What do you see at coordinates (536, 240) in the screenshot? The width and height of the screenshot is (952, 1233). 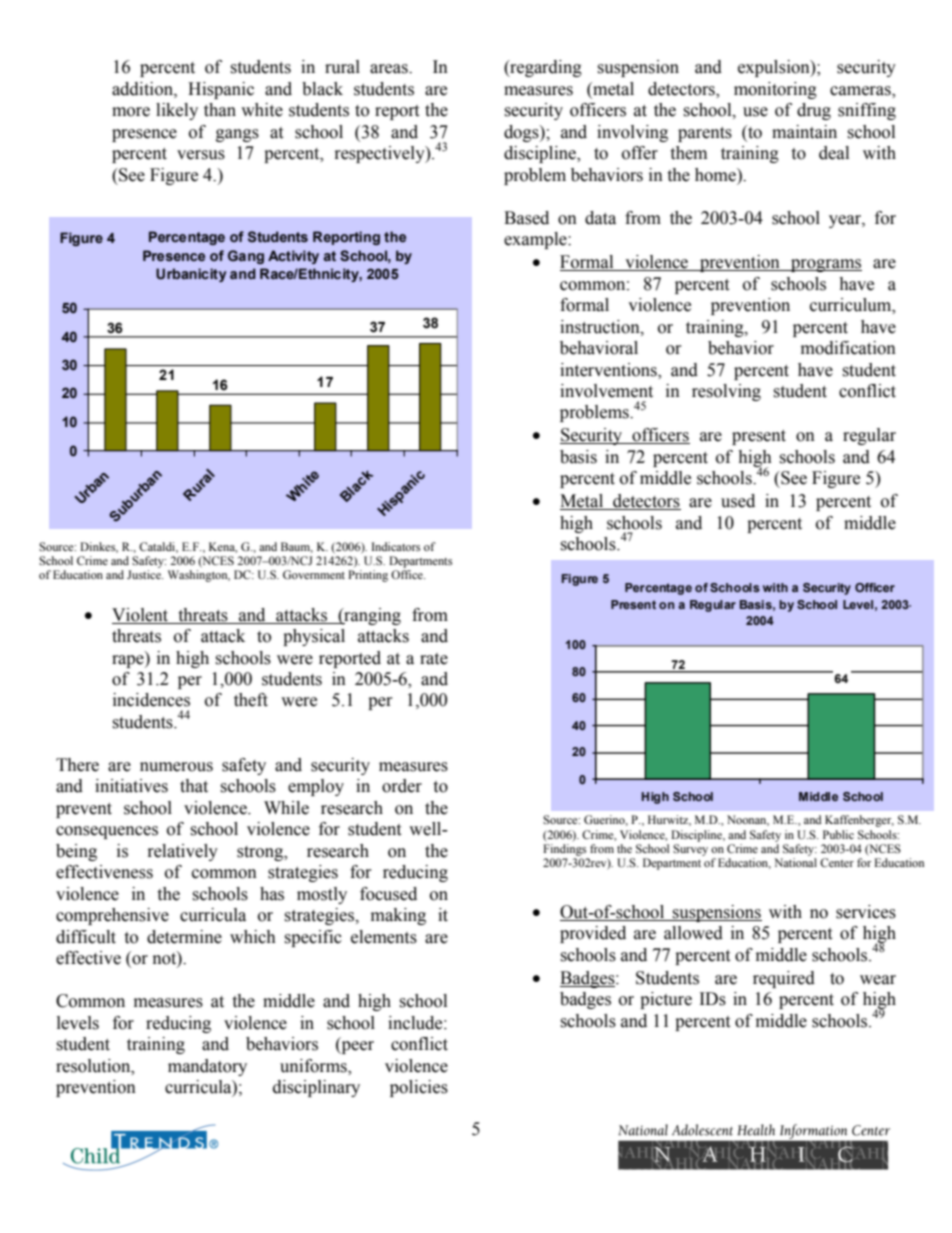 I see `example` at bounding box center [536, 240].
